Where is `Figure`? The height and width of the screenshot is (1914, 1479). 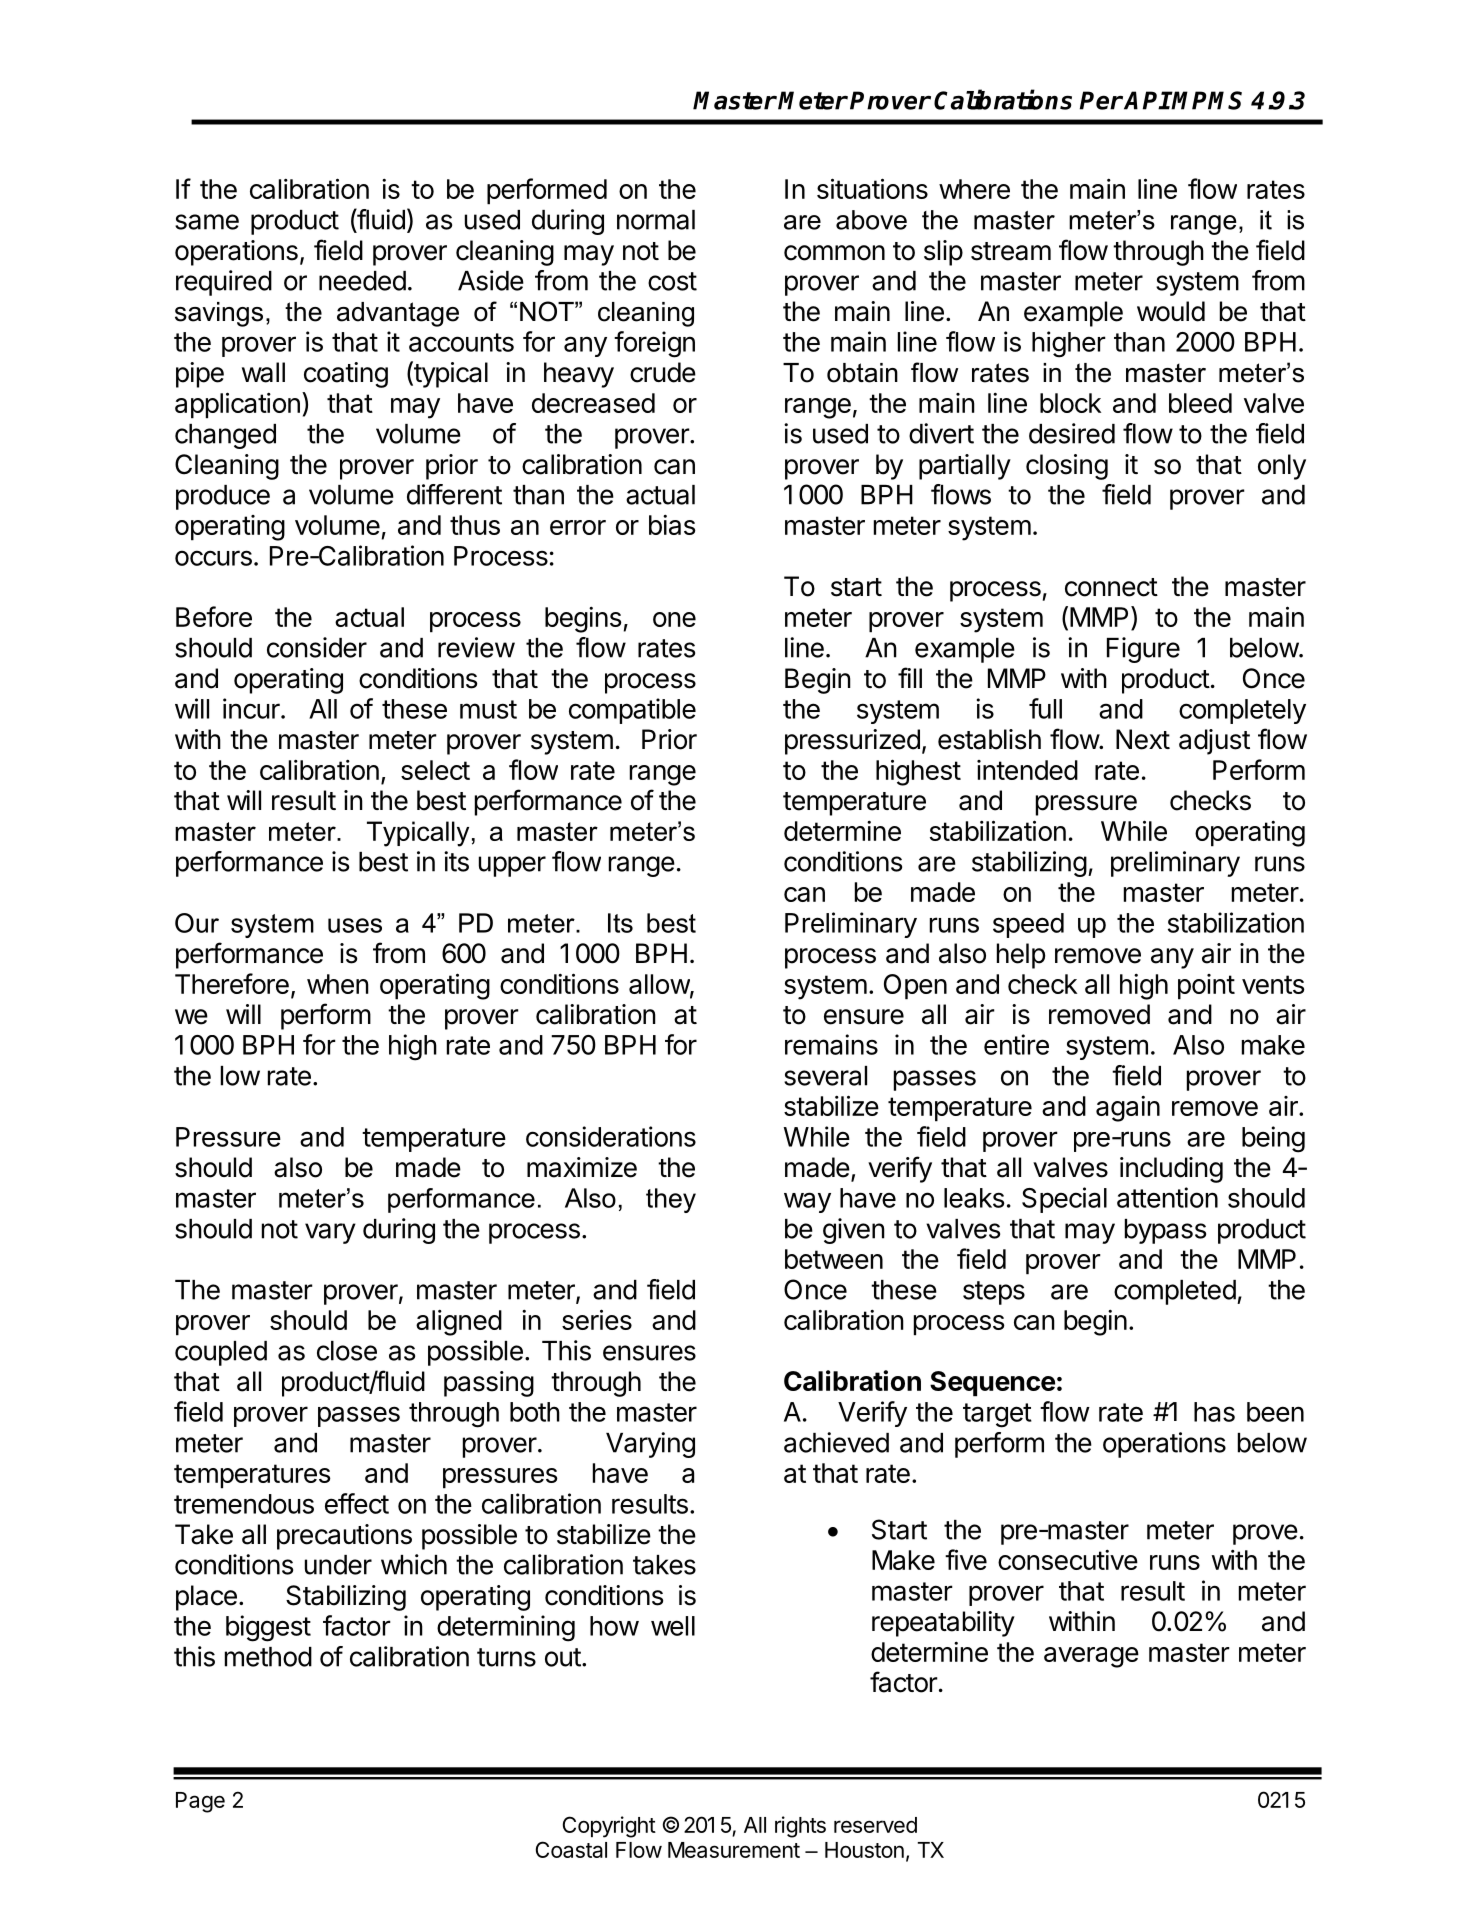 Figure is located at coordinates (1143, 650).
